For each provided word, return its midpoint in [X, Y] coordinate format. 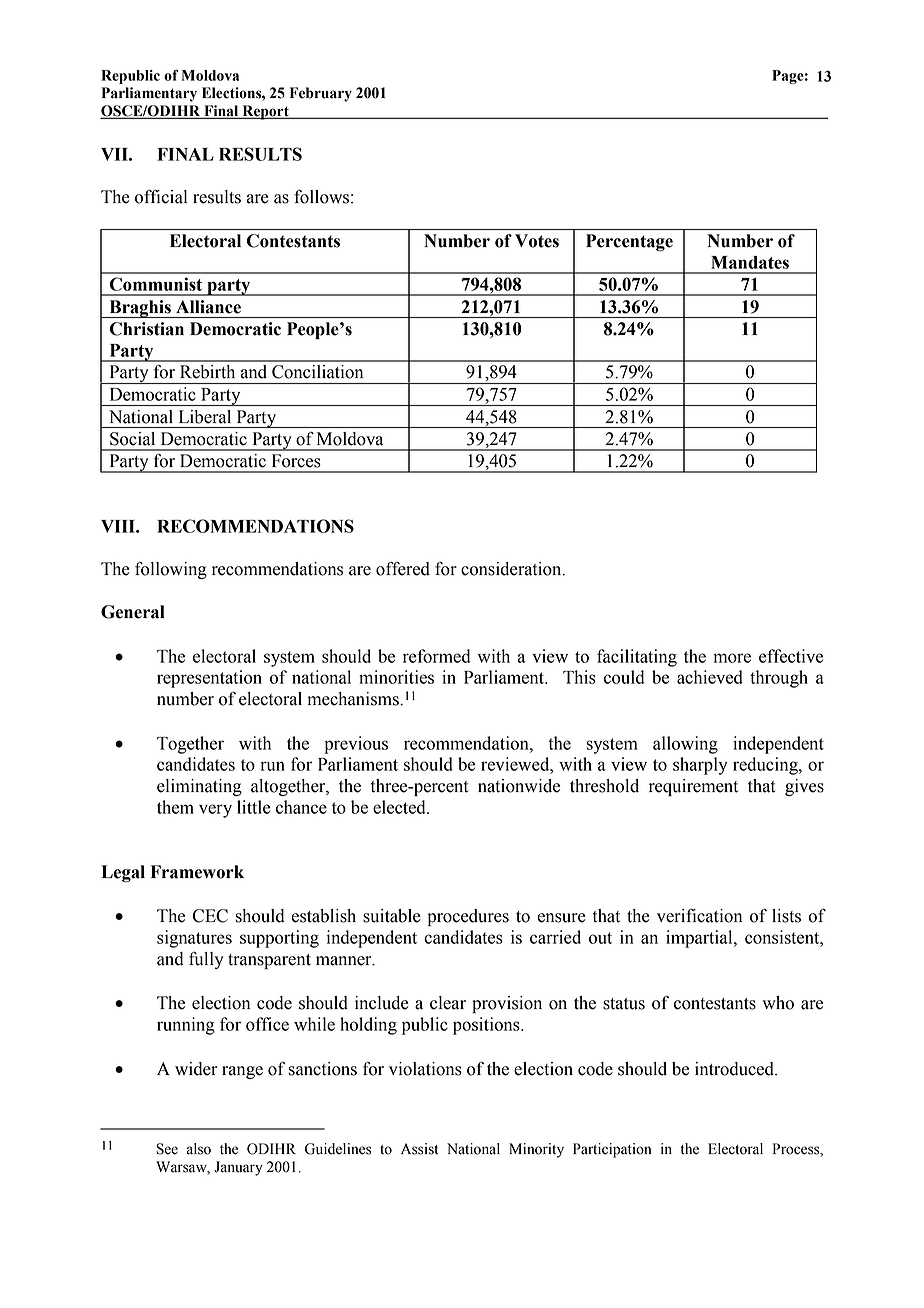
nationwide [519, 786]
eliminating [199, 787]
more [732, 658]
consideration [512, 569]
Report [265, 112]
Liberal [205, 417]
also [199, 1149]
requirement [693, 787]
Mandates [750, 262]
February [321, 94]
